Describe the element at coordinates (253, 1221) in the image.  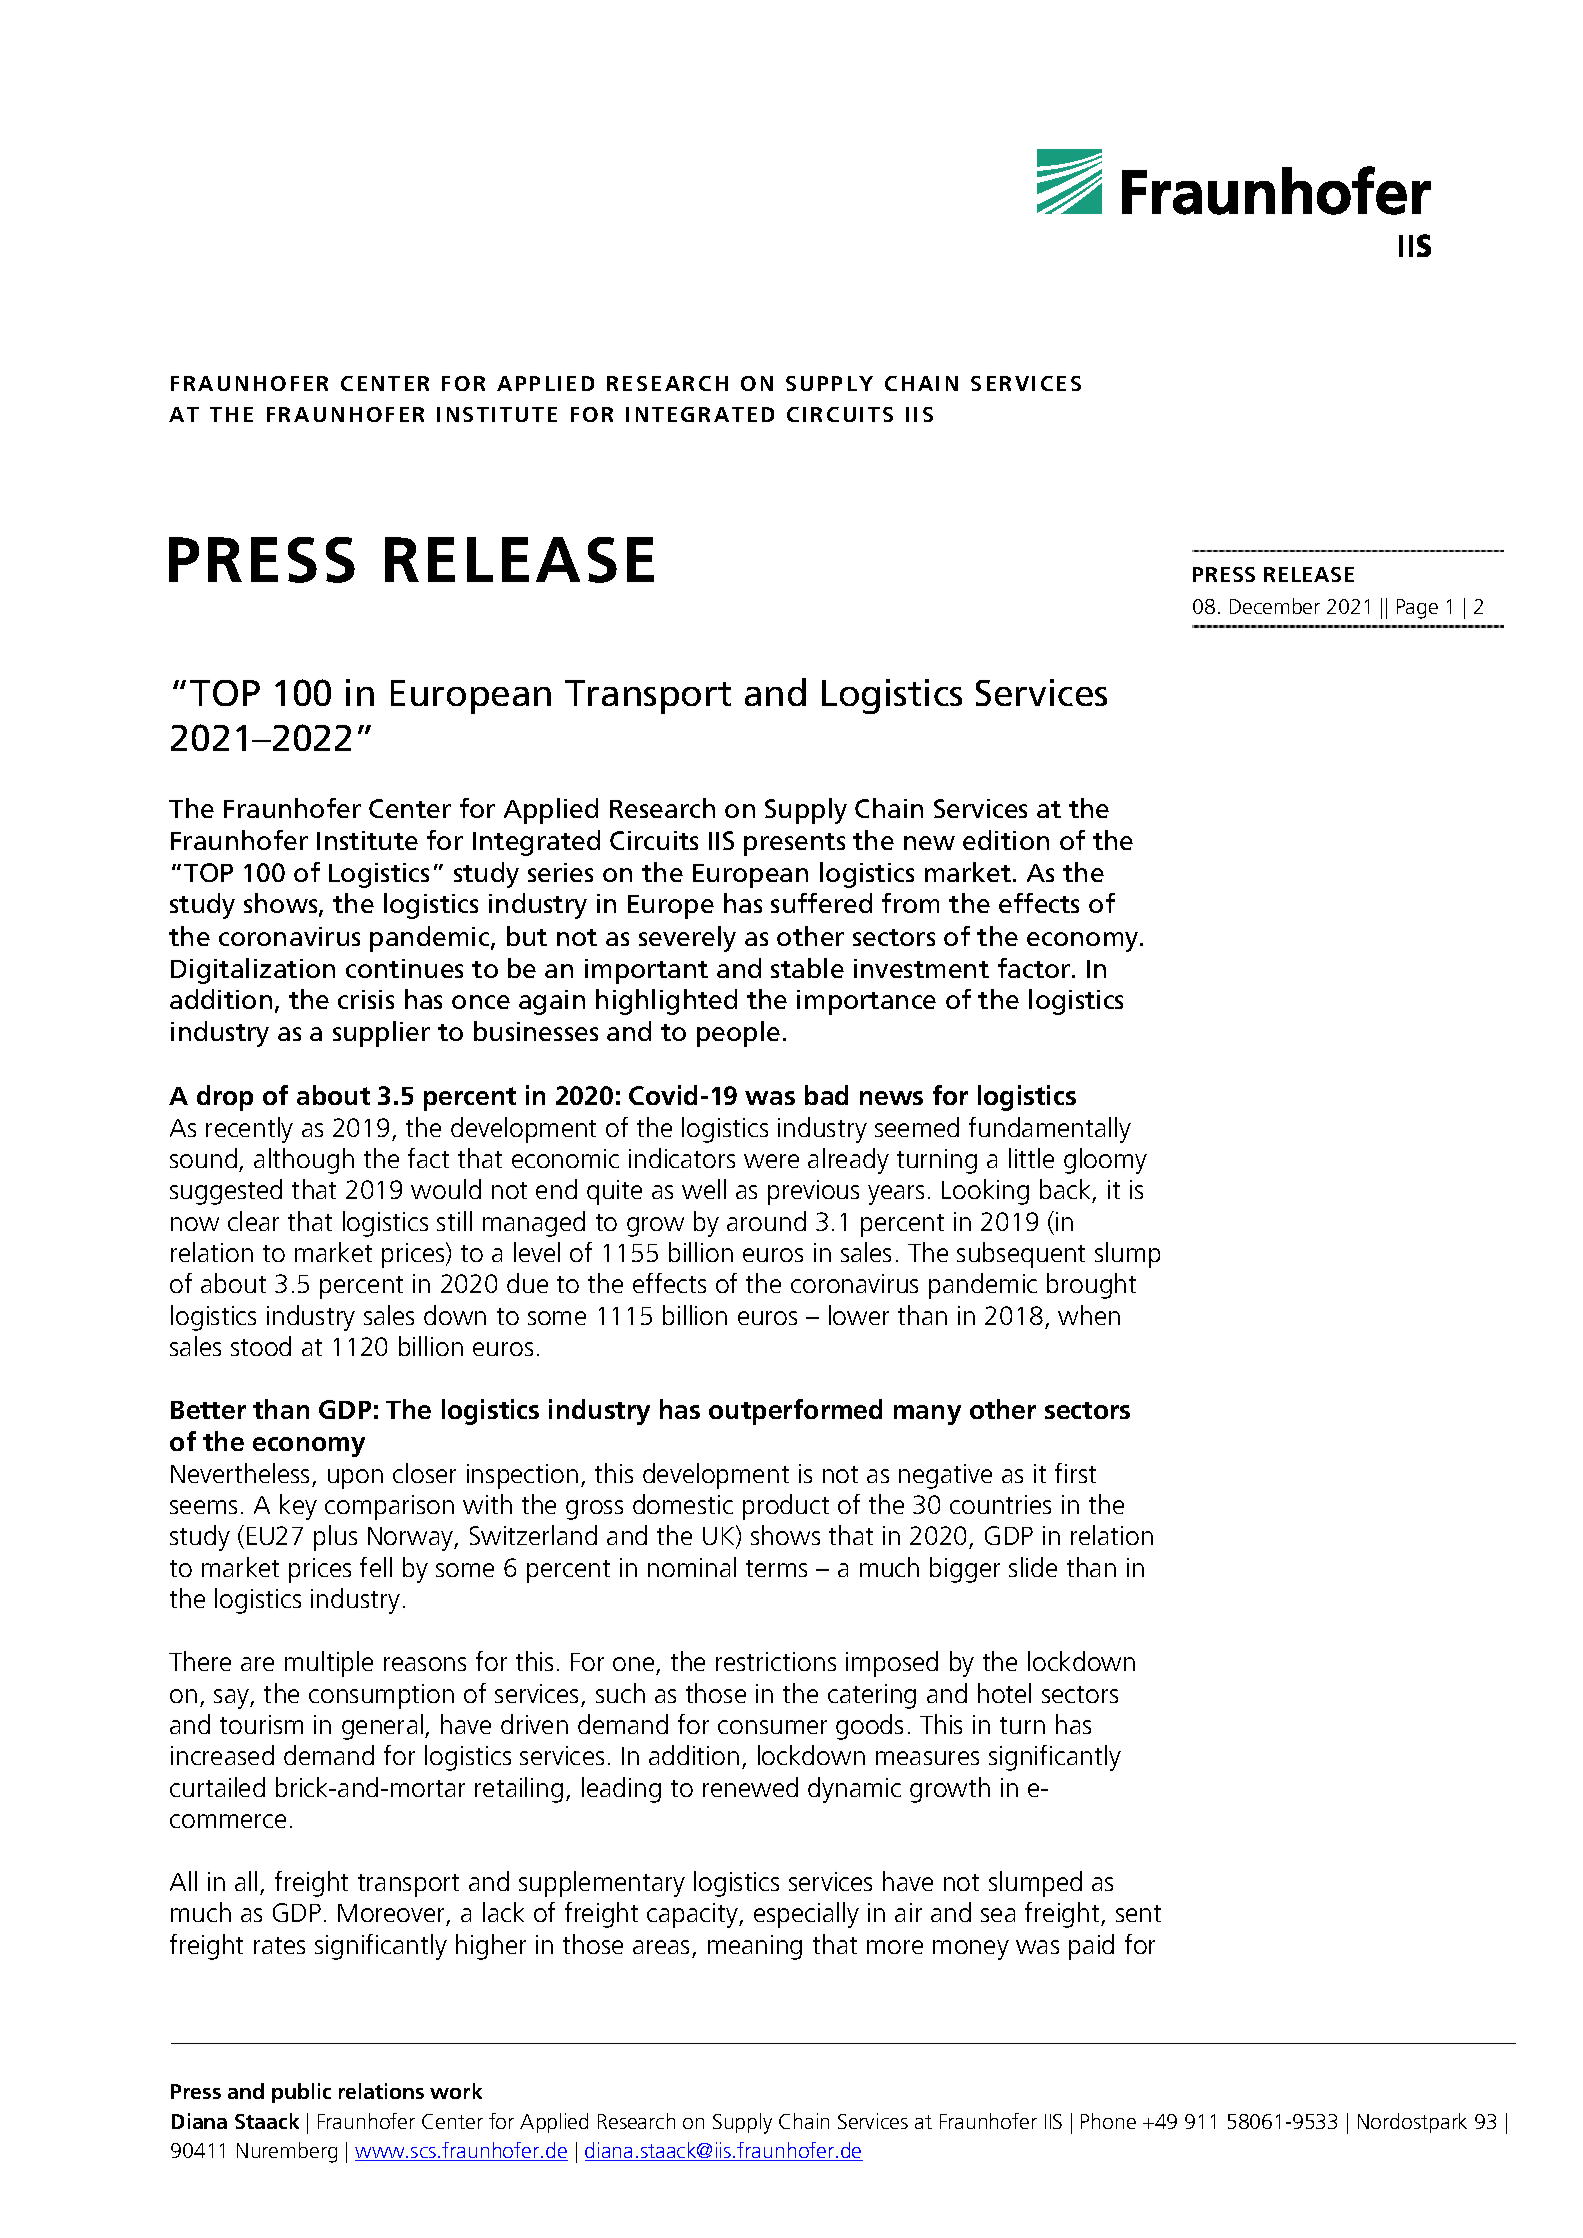
I see `clear` at that location.
